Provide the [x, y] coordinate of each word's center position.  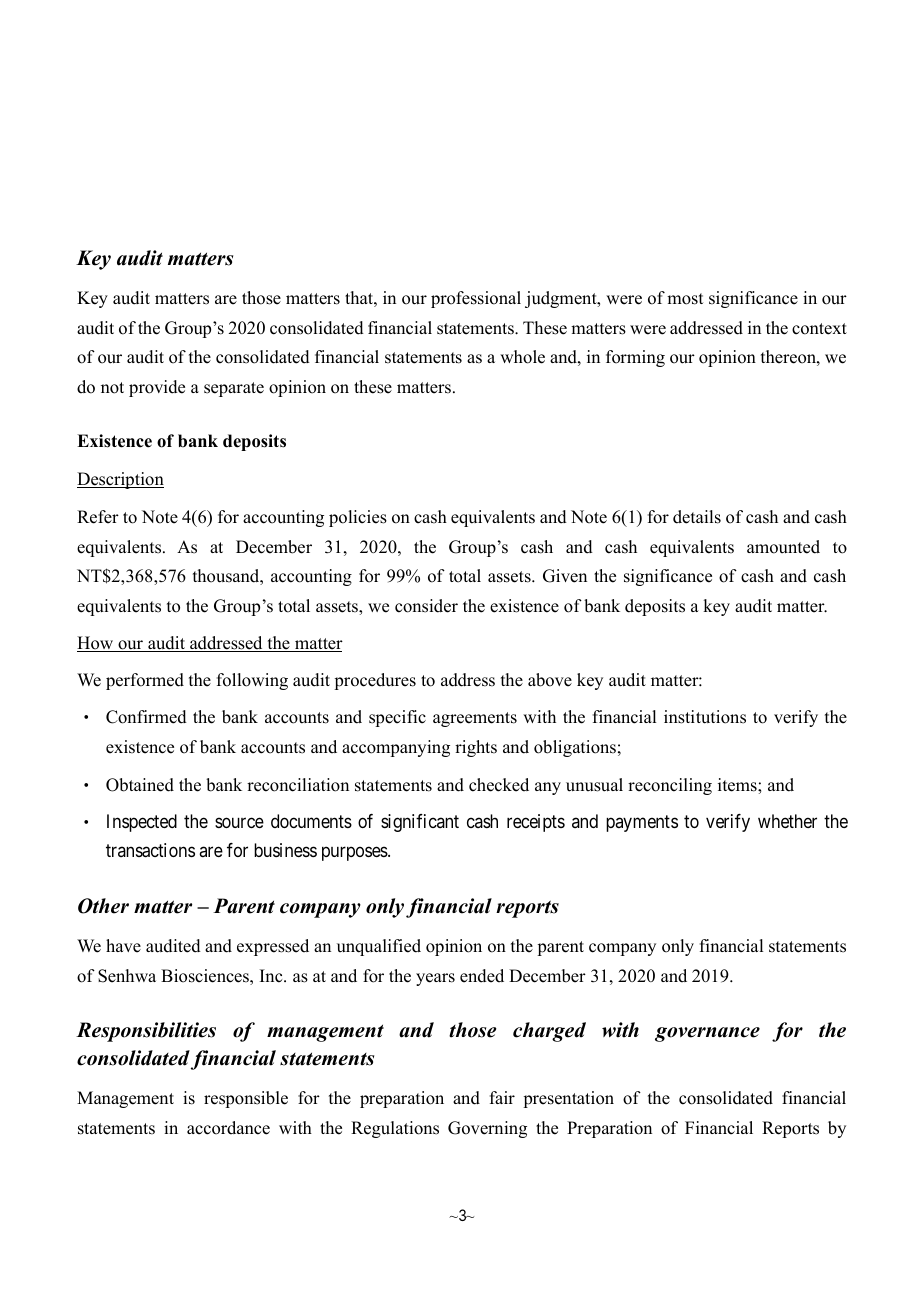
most [685, 299]
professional [476, 299]
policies [358, 518]
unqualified [379, 947]
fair [502, 1097]
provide [157, 388]
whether [787, 821]
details [697, 517]
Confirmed [146, 717]
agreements [475, 719]
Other [103, 906]
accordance [228, 1128]
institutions [705, 717]
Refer [98, 517]
